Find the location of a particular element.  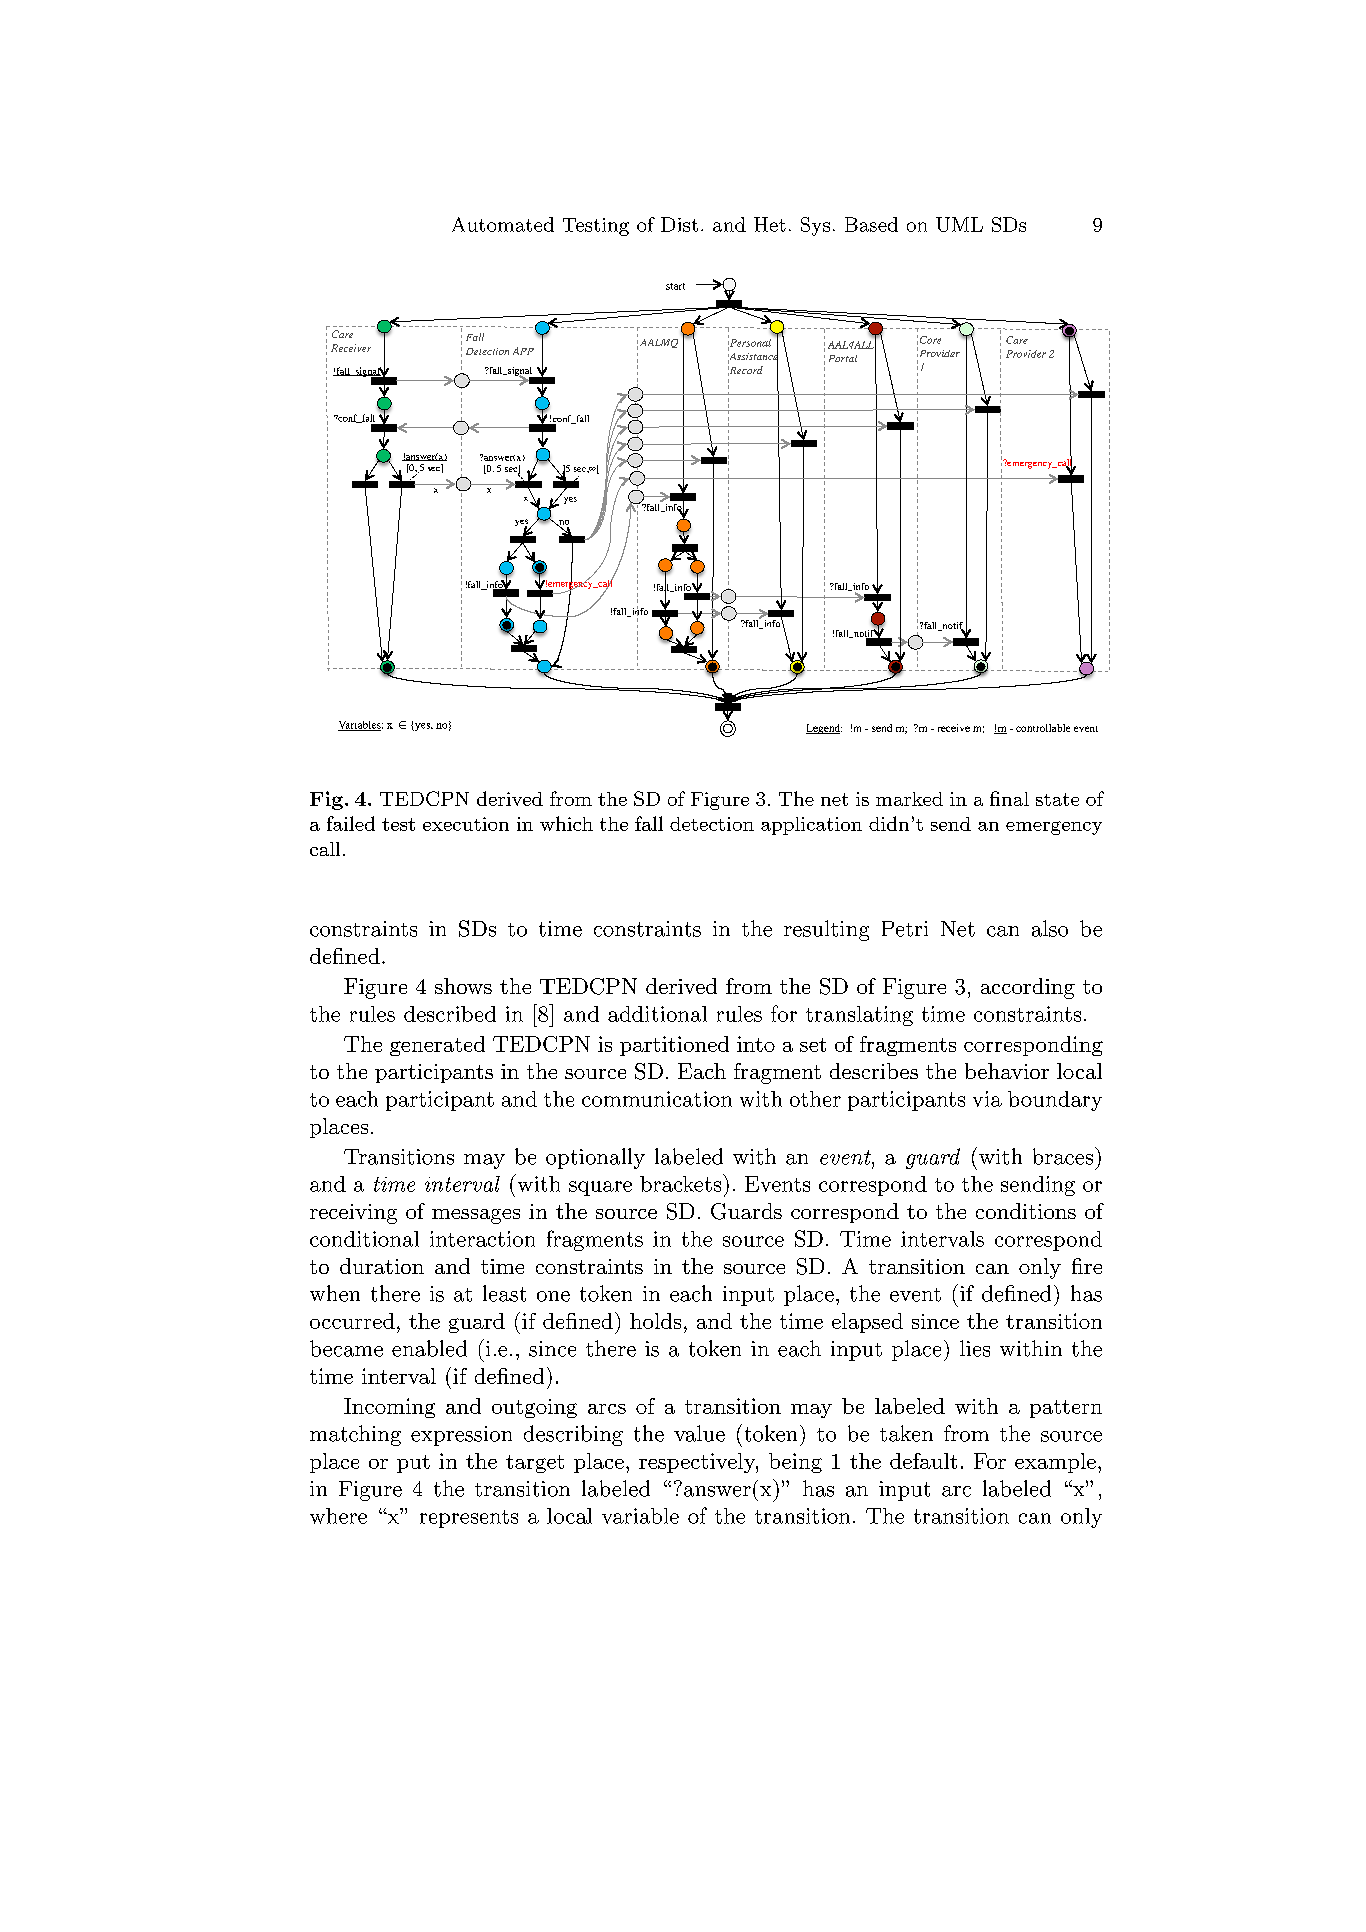

start is located at coordinates (675, 286).
